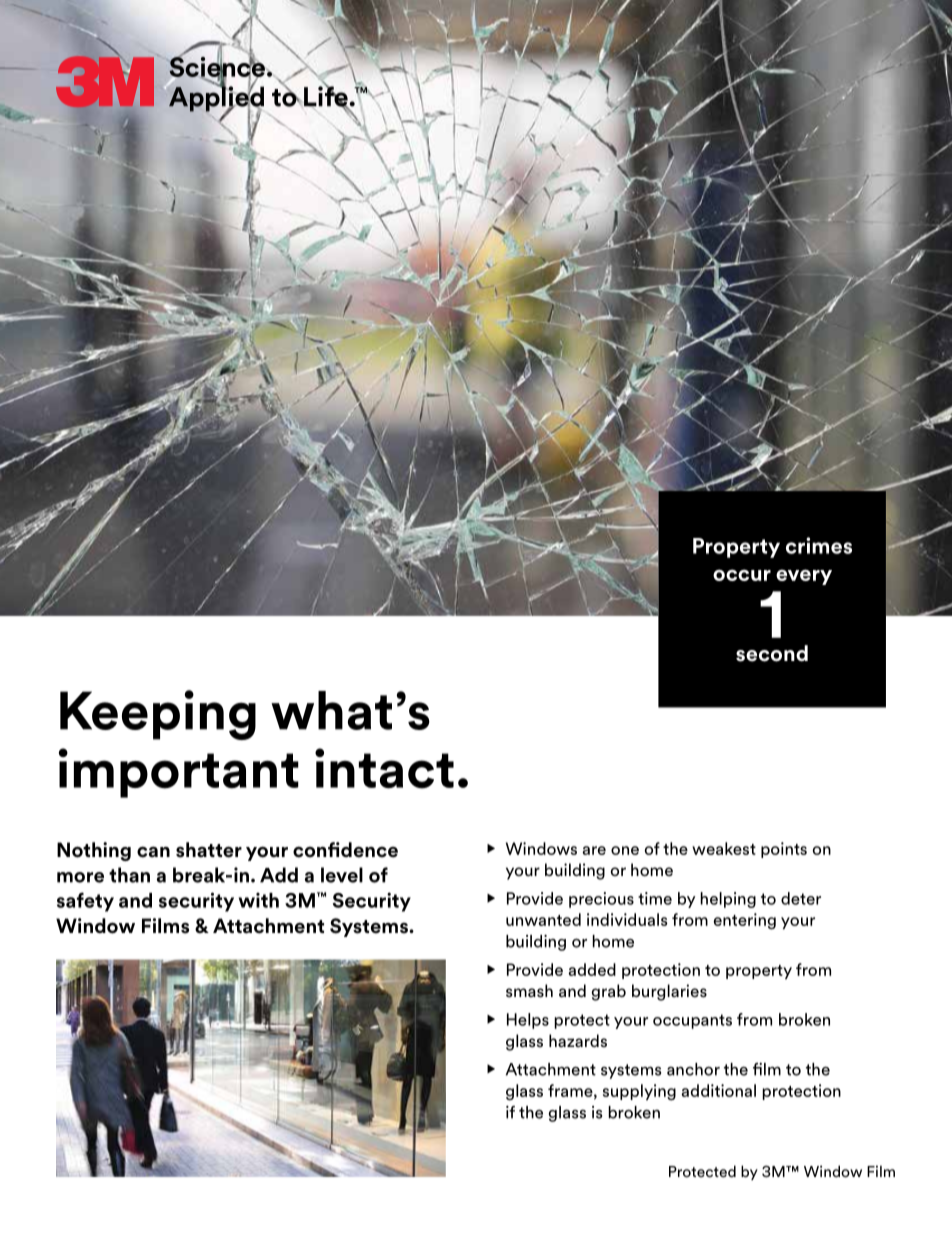  Describe the element at coordinates (724, 848) in the screenshot. I see `weakest` at that location.
